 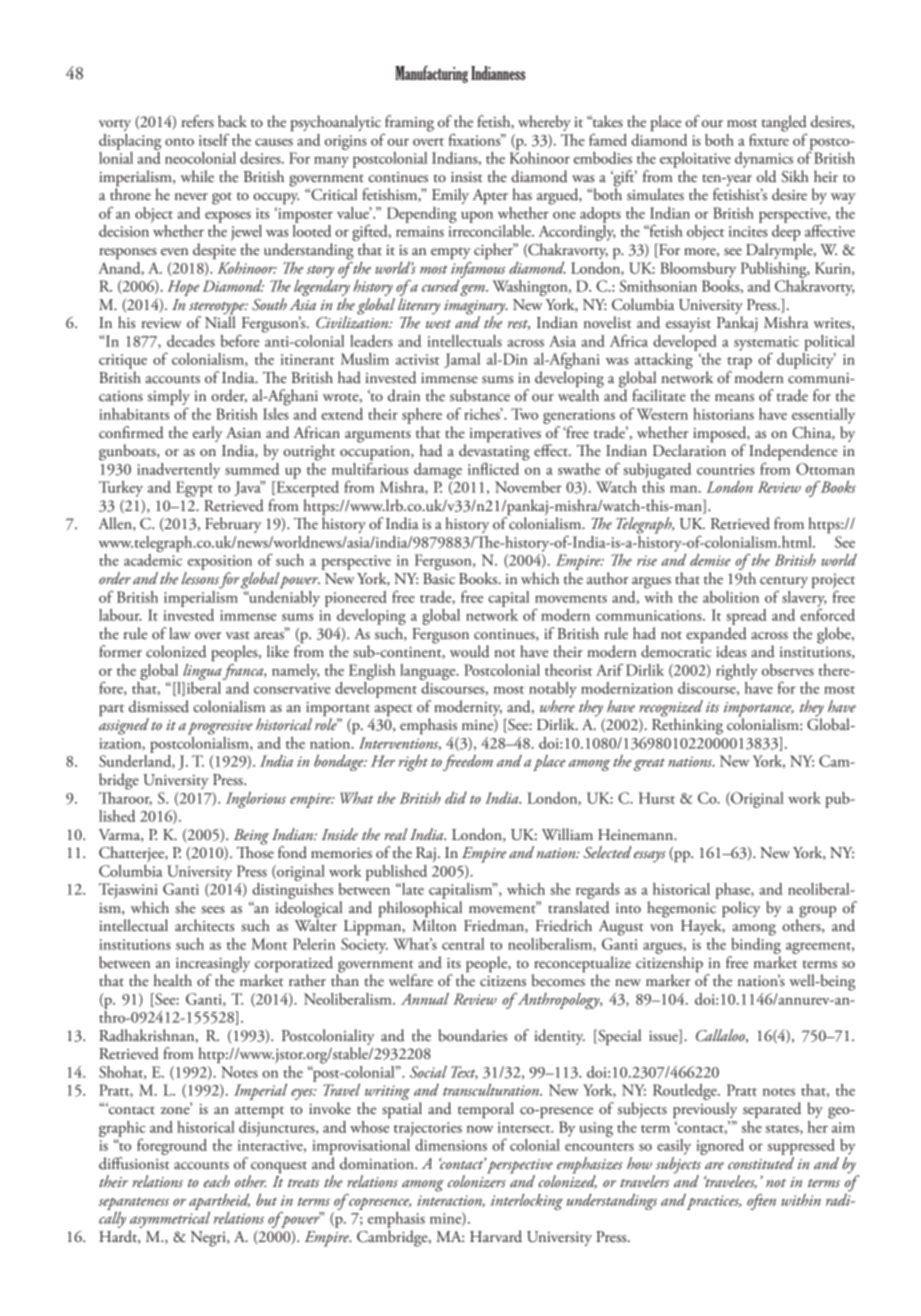 I want to click on each, so click(x=217, y=1181).
